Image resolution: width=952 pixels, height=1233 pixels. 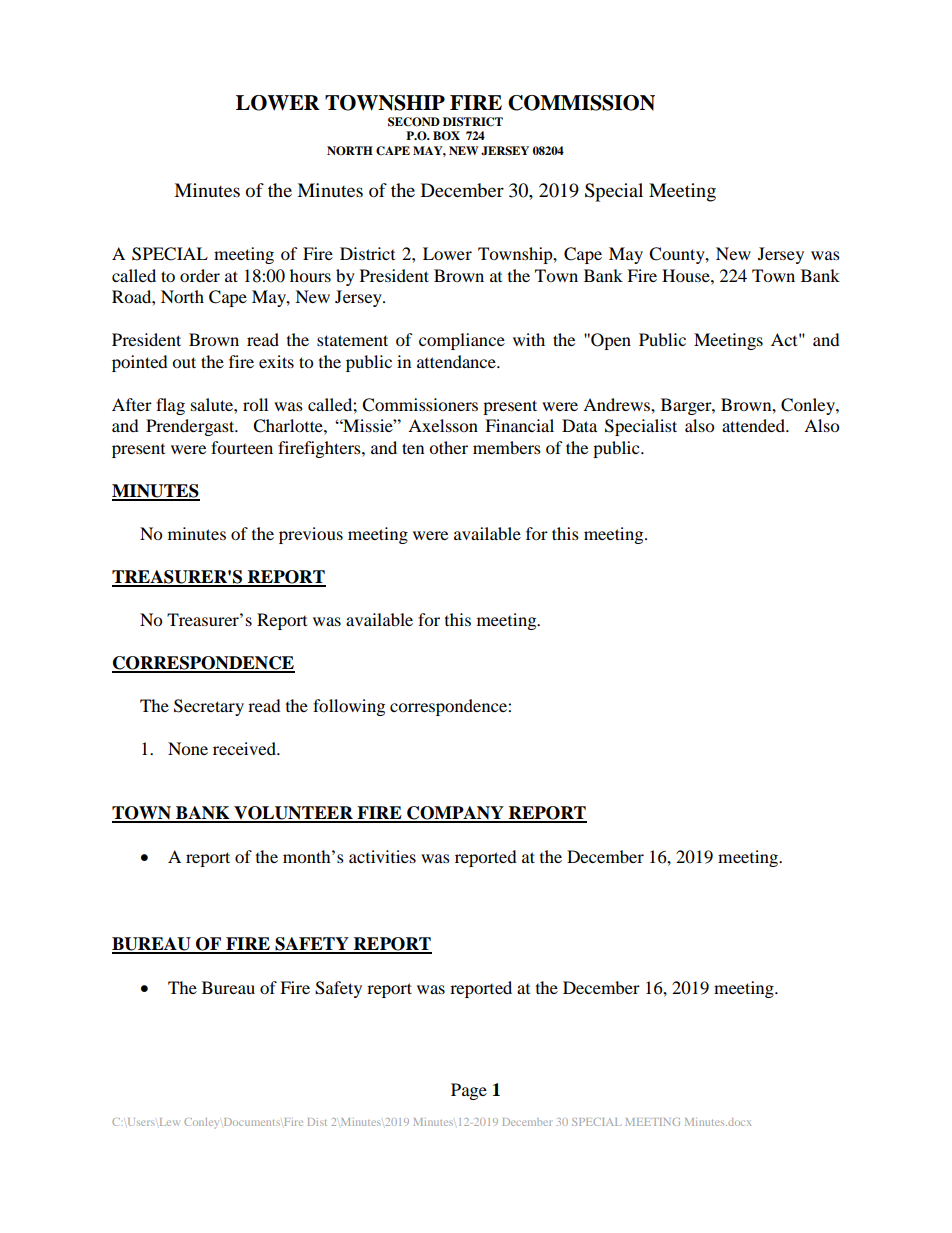 I want to click on Secretary, so click(x=209, y=707).
